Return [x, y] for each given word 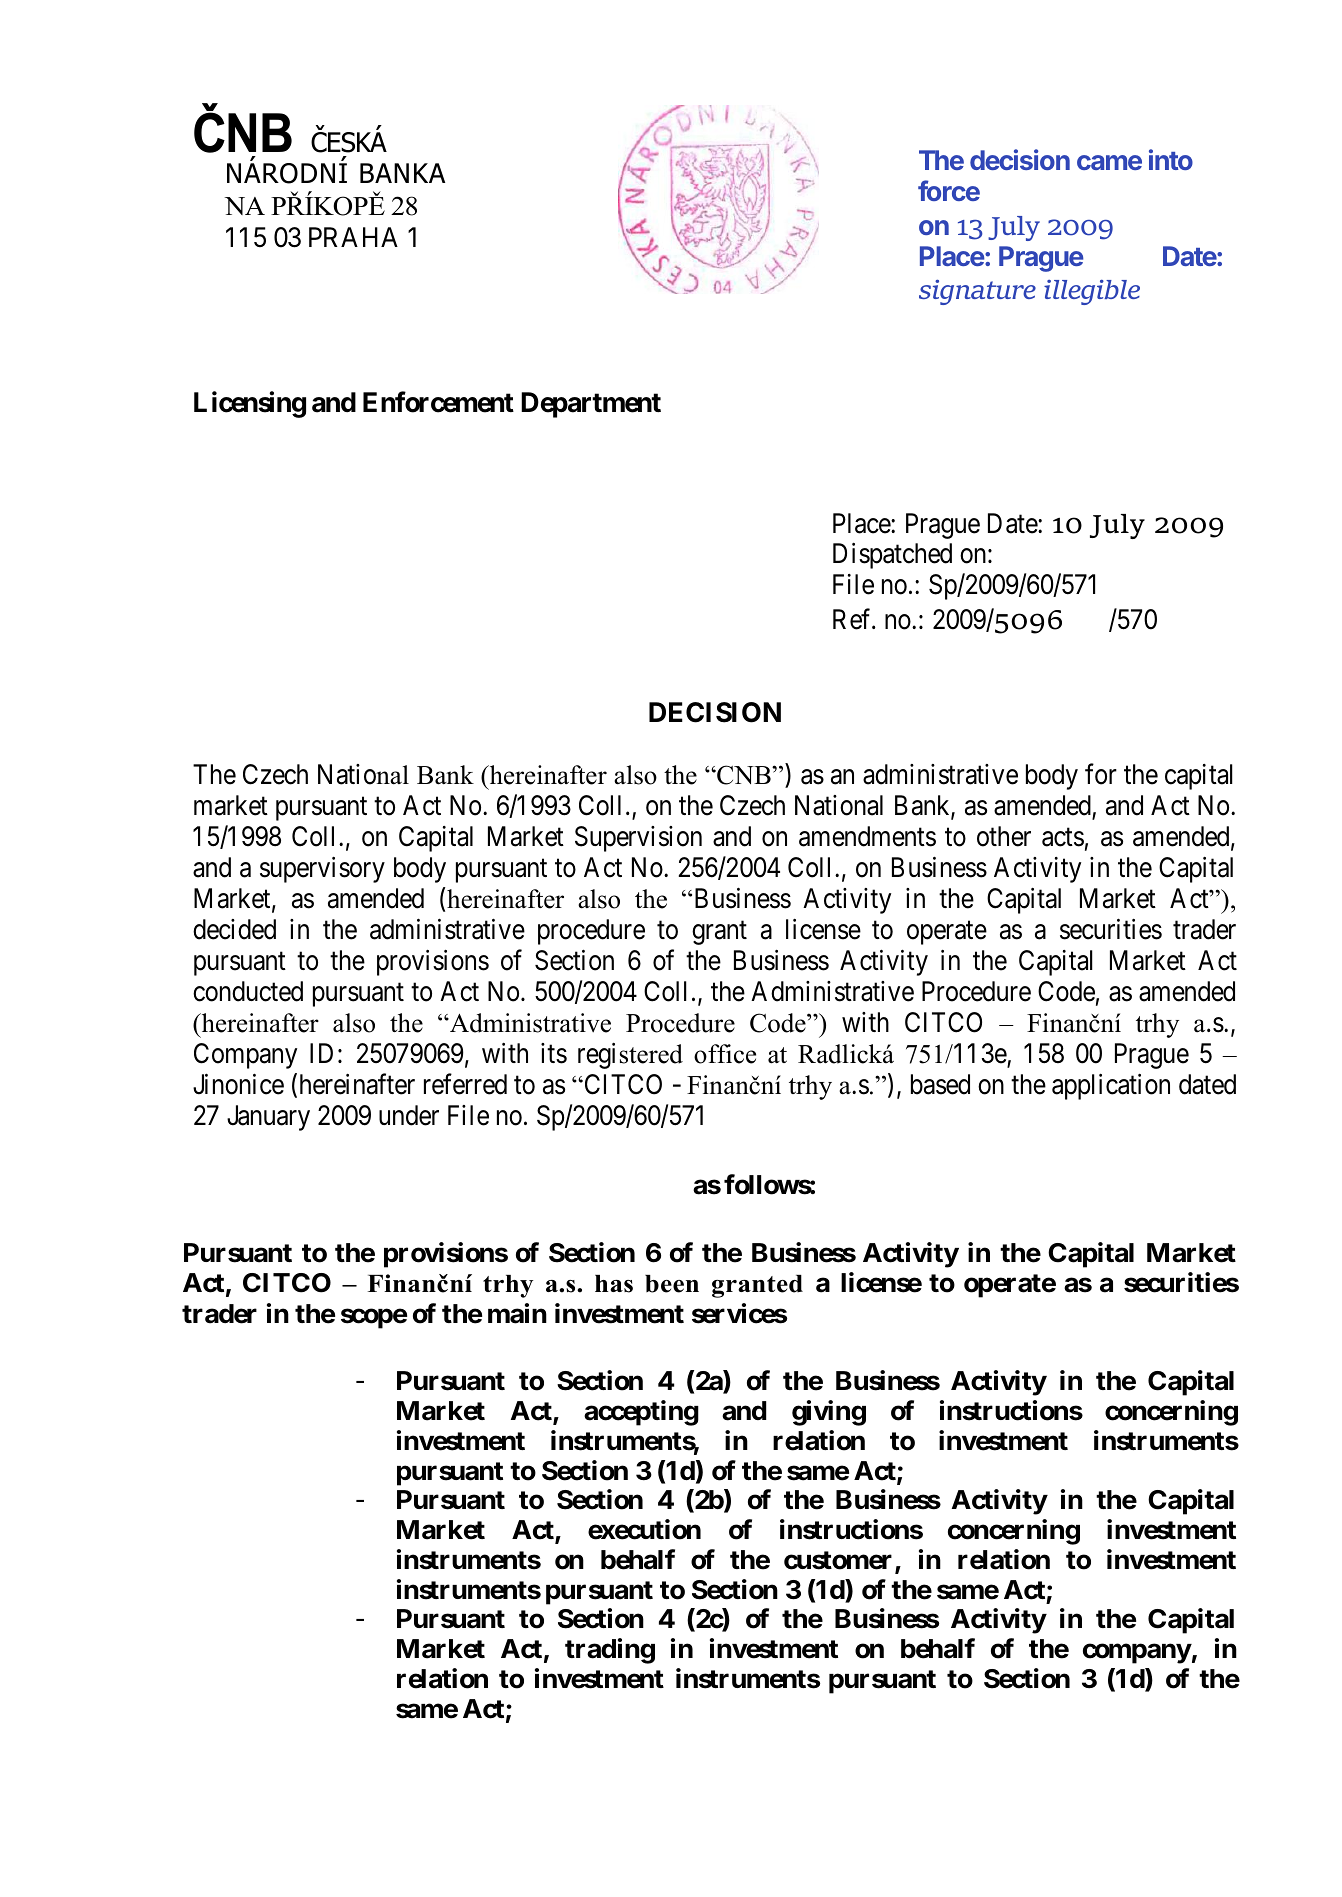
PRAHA [353, 237]
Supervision [638, 839]
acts [1063, 837]
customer [838, 1560]
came [1109, 162]
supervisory [322, 870]
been [672, 1284]
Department [591, 405]
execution [644, 1529]
